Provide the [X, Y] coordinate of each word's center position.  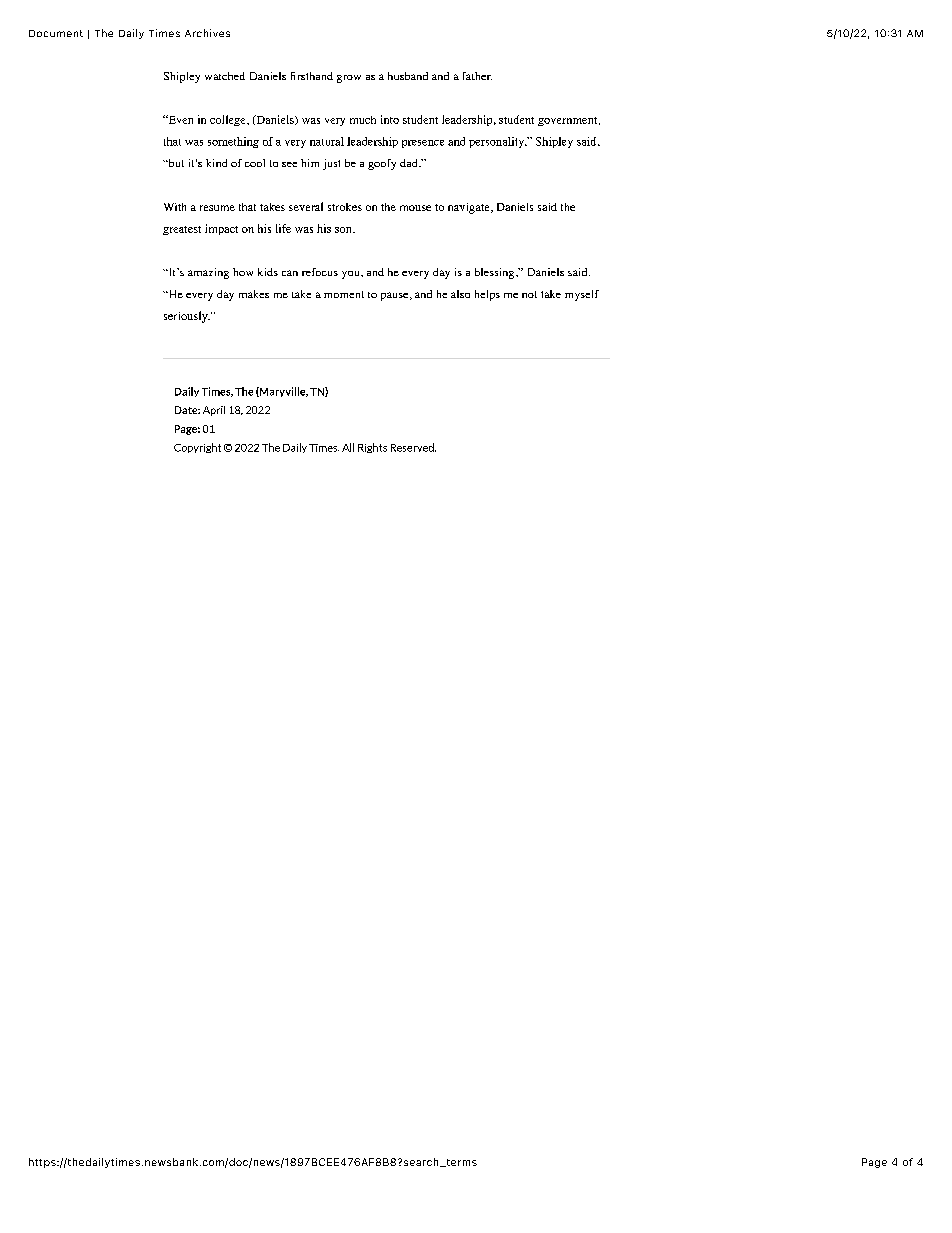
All [348, 447]
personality [498, 142]
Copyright [197, 448]
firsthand [312, 76]
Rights [372, 448]
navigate [470, 208]
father [477, 76]
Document [56, 33]
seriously [187, 317]
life [283, 228]
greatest [182, 230]
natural [327, 141]
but [175, 163]
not [529, 294]
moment [344, 294]
